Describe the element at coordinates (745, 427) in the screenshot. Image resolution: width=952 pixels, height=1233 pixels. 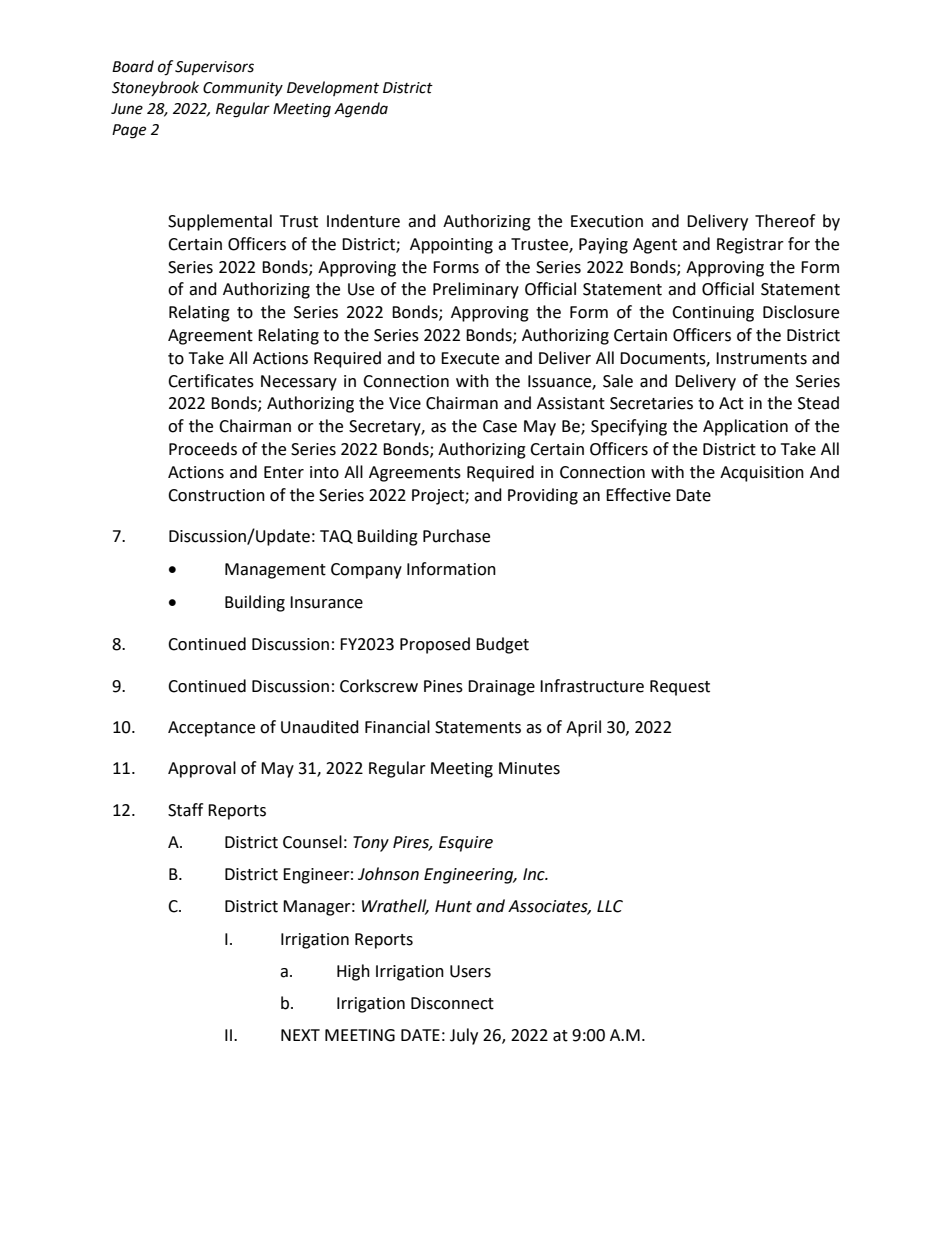
I see `Application` at that location.
